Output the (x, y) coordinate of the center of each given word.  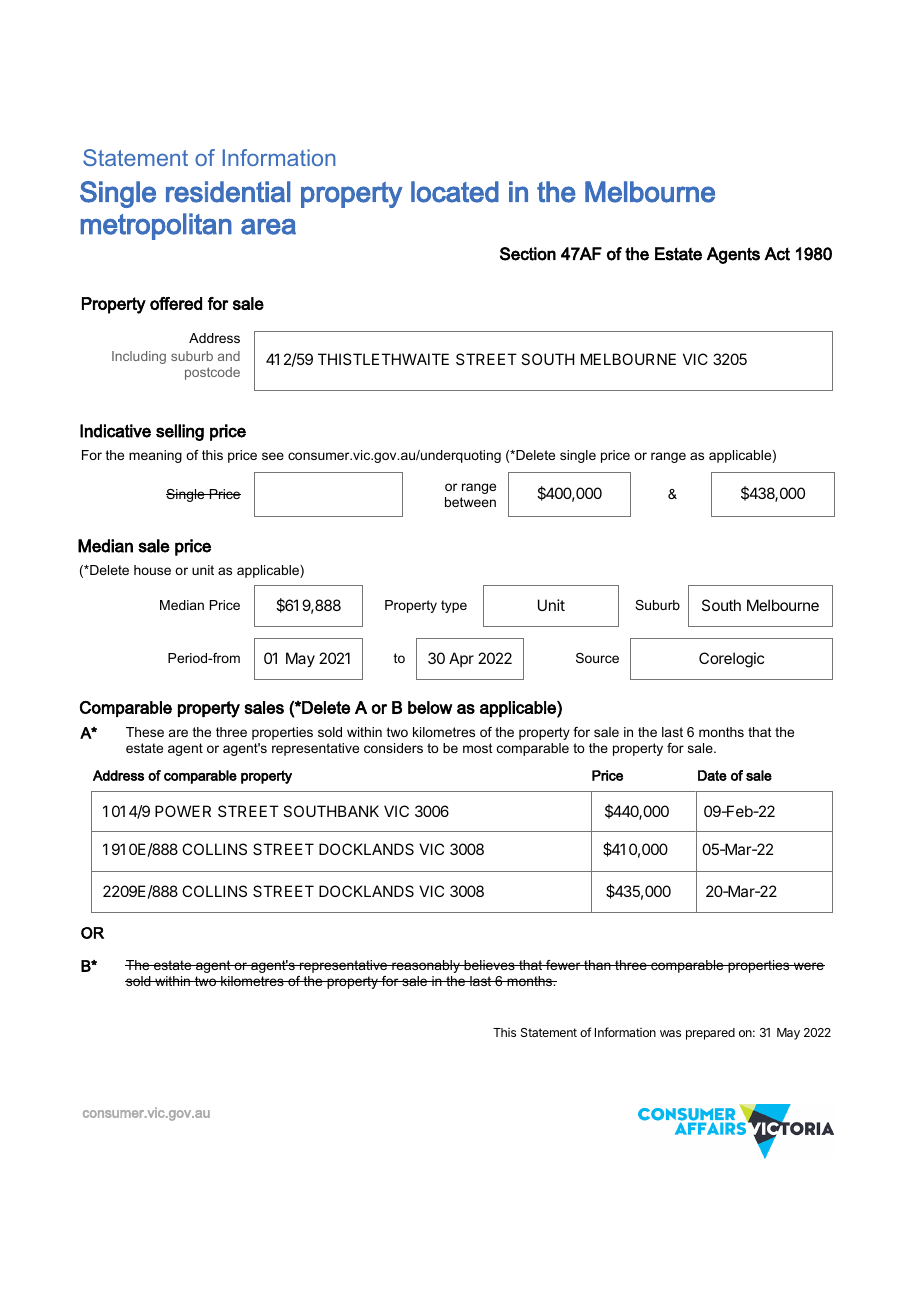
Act (777, 254)
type (454, 606)
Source (597, 658)
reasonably (426, 966)
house (152, 570)
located (455, 192)
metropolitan (156, 226)
